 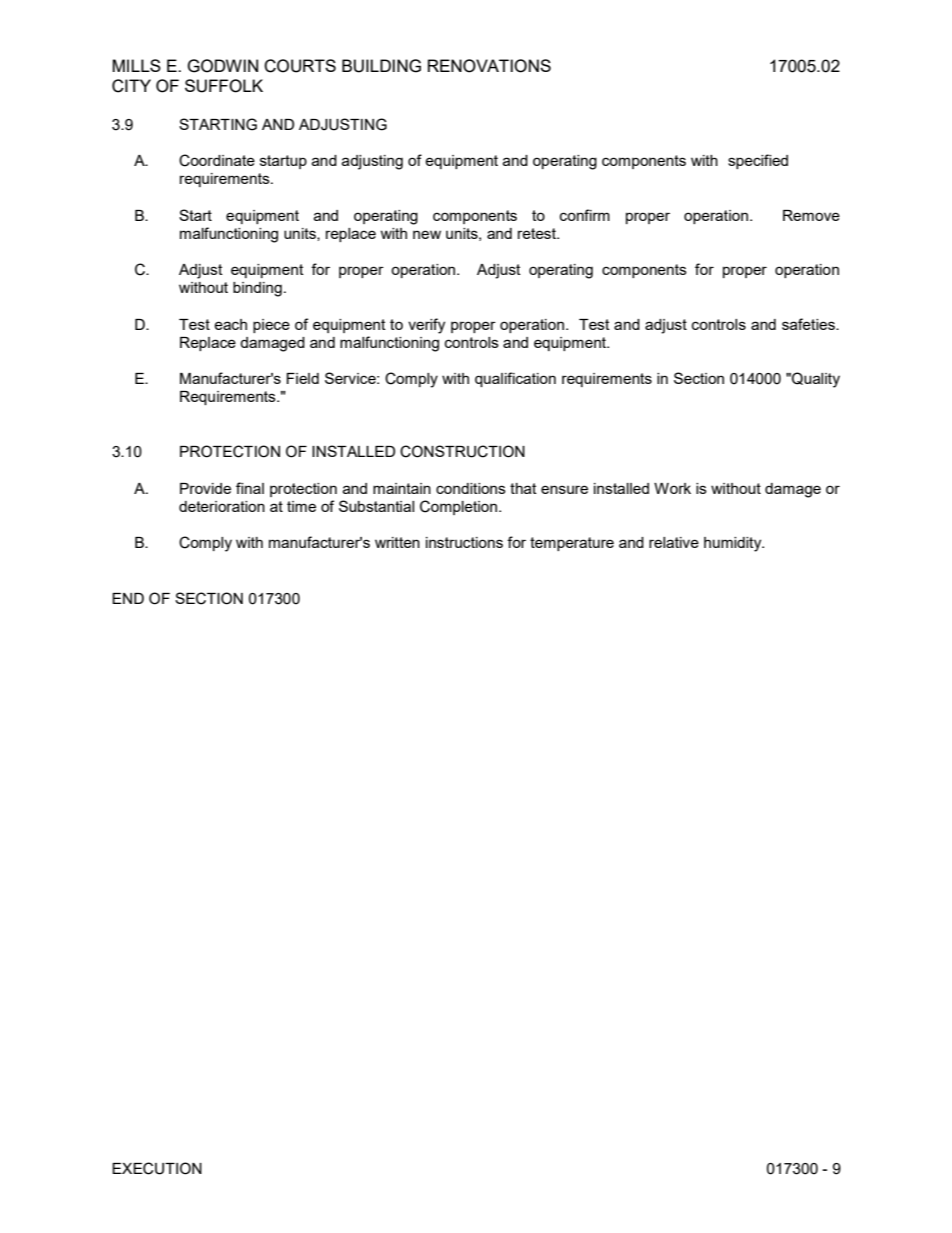 What do you see at coordinates (157, 1168) in the screenshot?
I see `EXECUTION` at bounding box center [157, 1168].
